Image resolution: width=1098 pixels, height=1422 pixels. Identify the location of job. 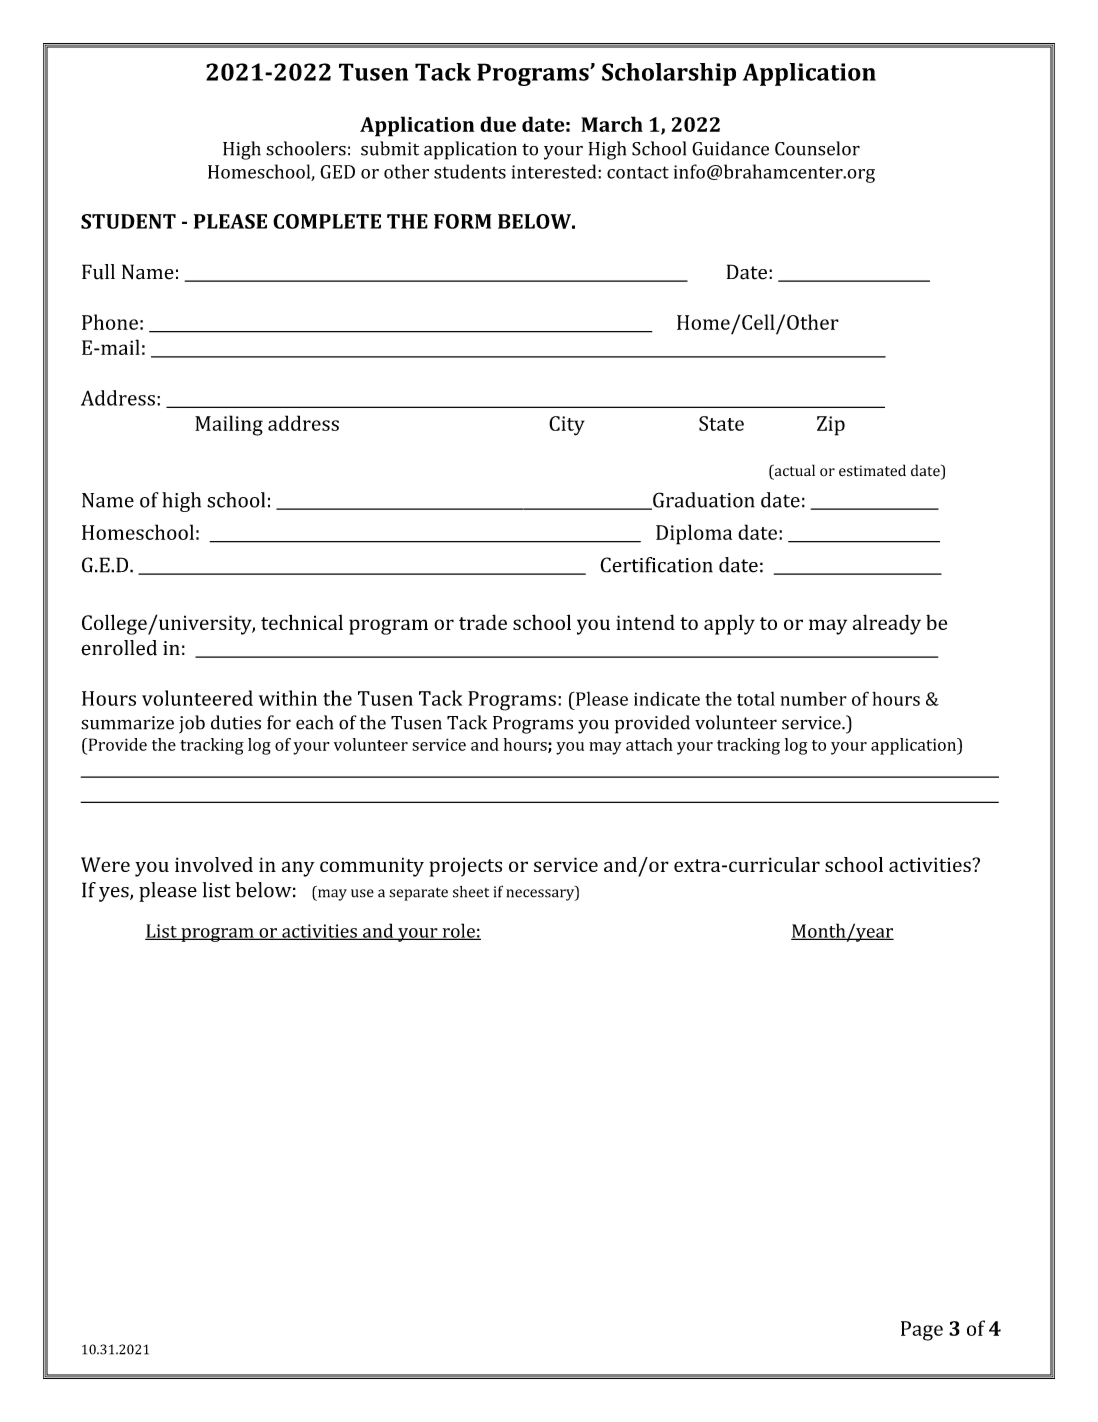
(192, 724).
